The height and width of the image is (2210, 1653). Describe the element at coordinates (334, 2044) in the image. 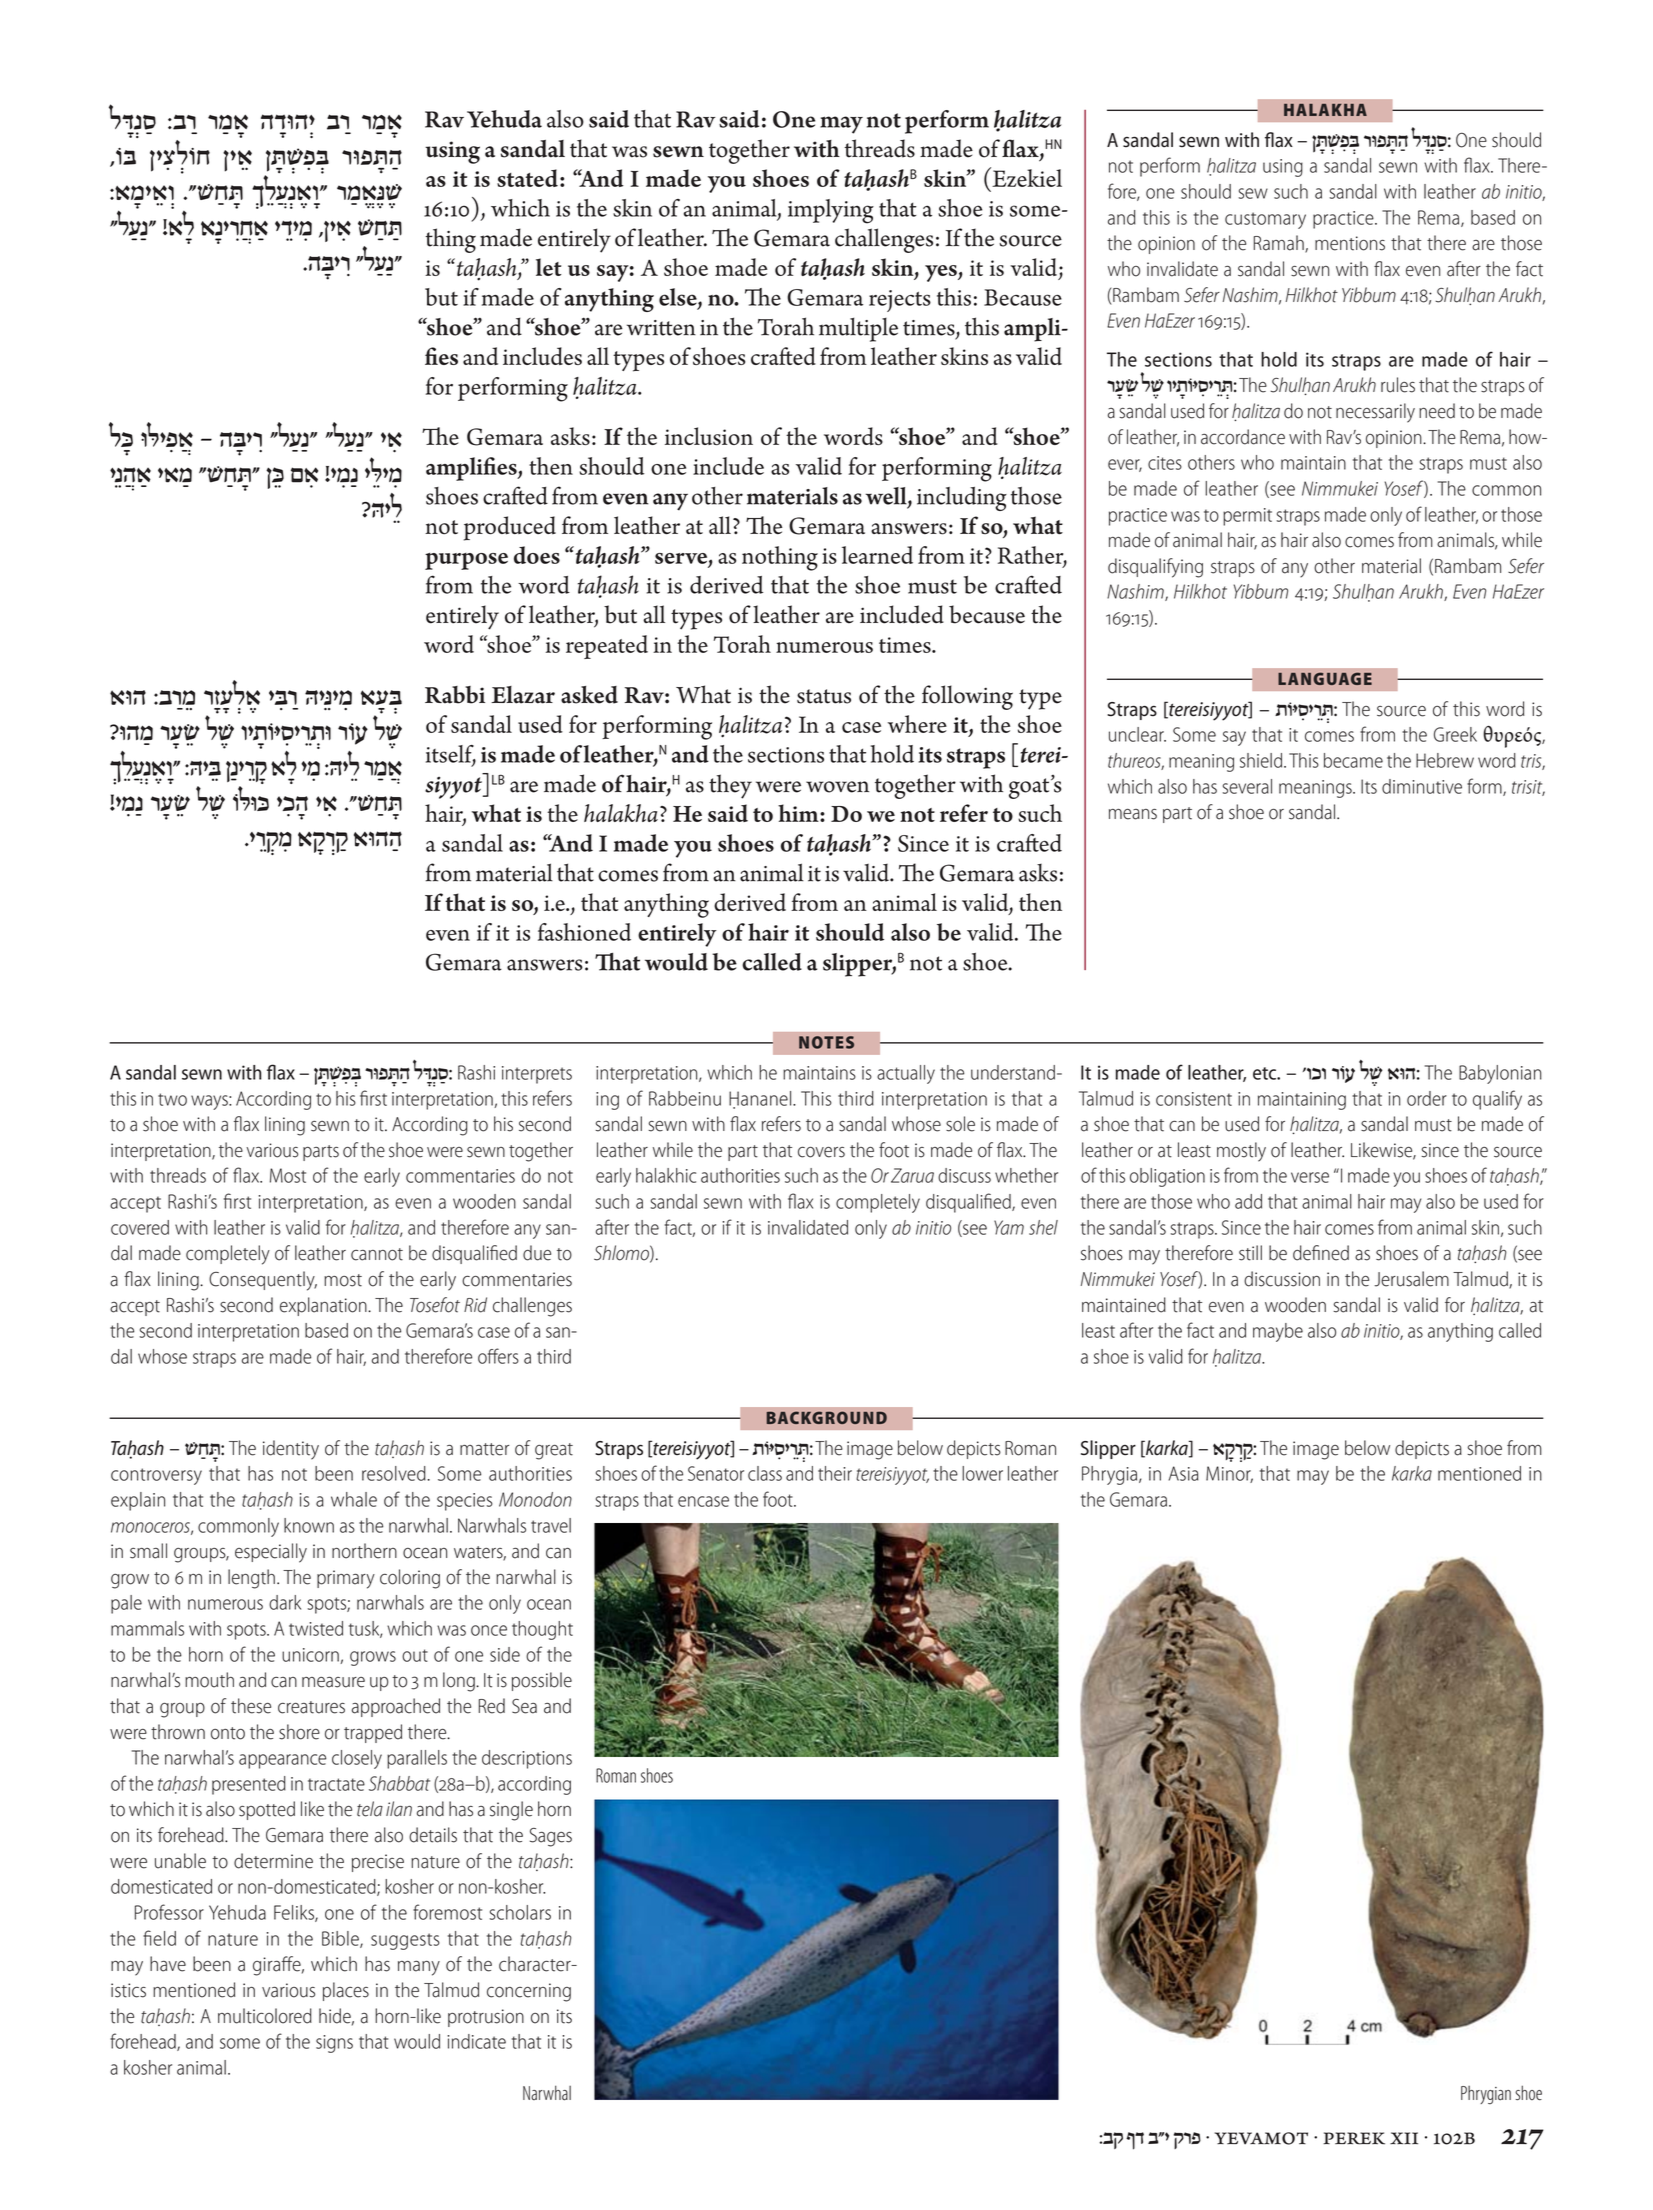

I see `signs` at that location.
